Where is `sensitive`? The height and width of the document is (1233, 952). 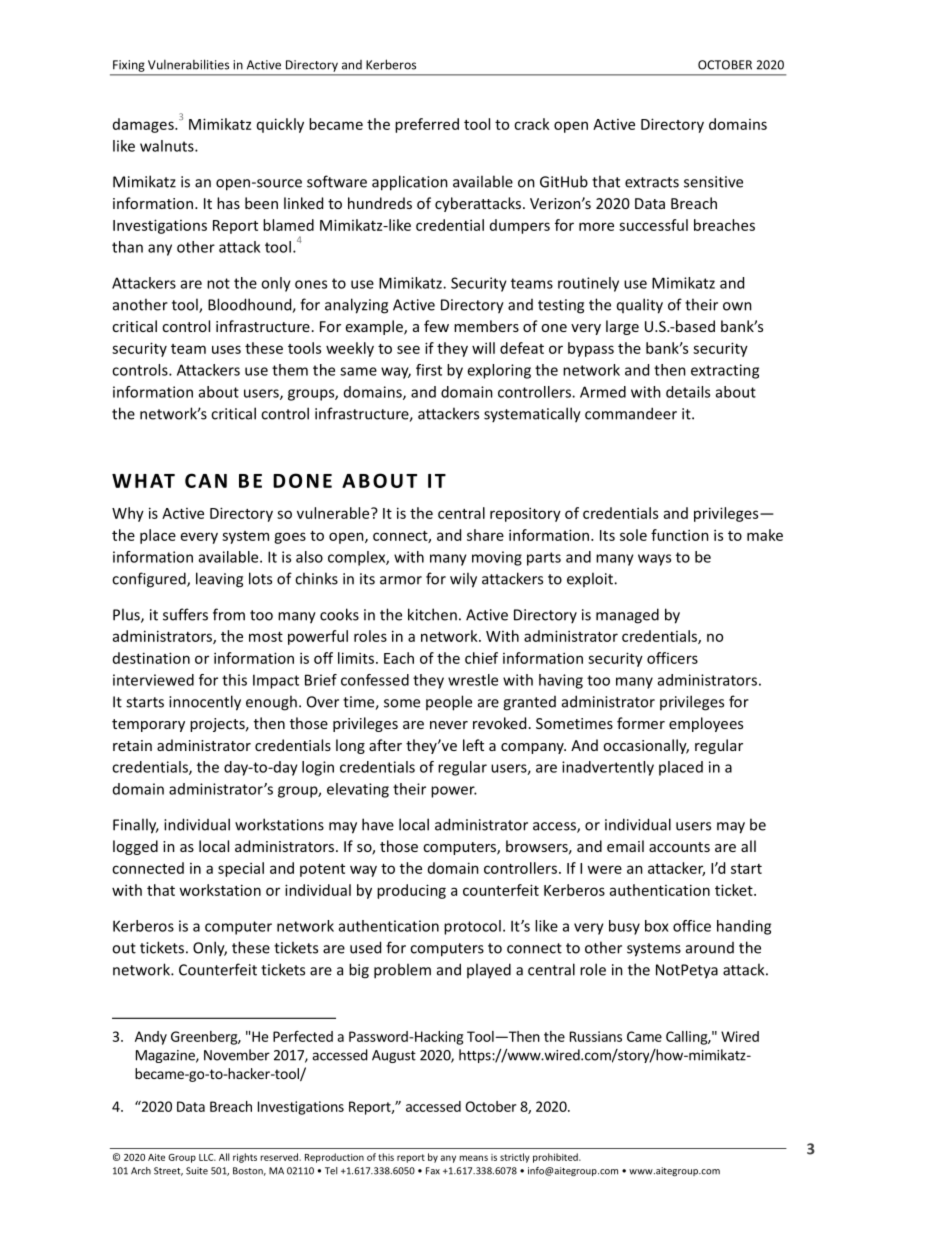 sensitive is located at coordinates (713, 182).
